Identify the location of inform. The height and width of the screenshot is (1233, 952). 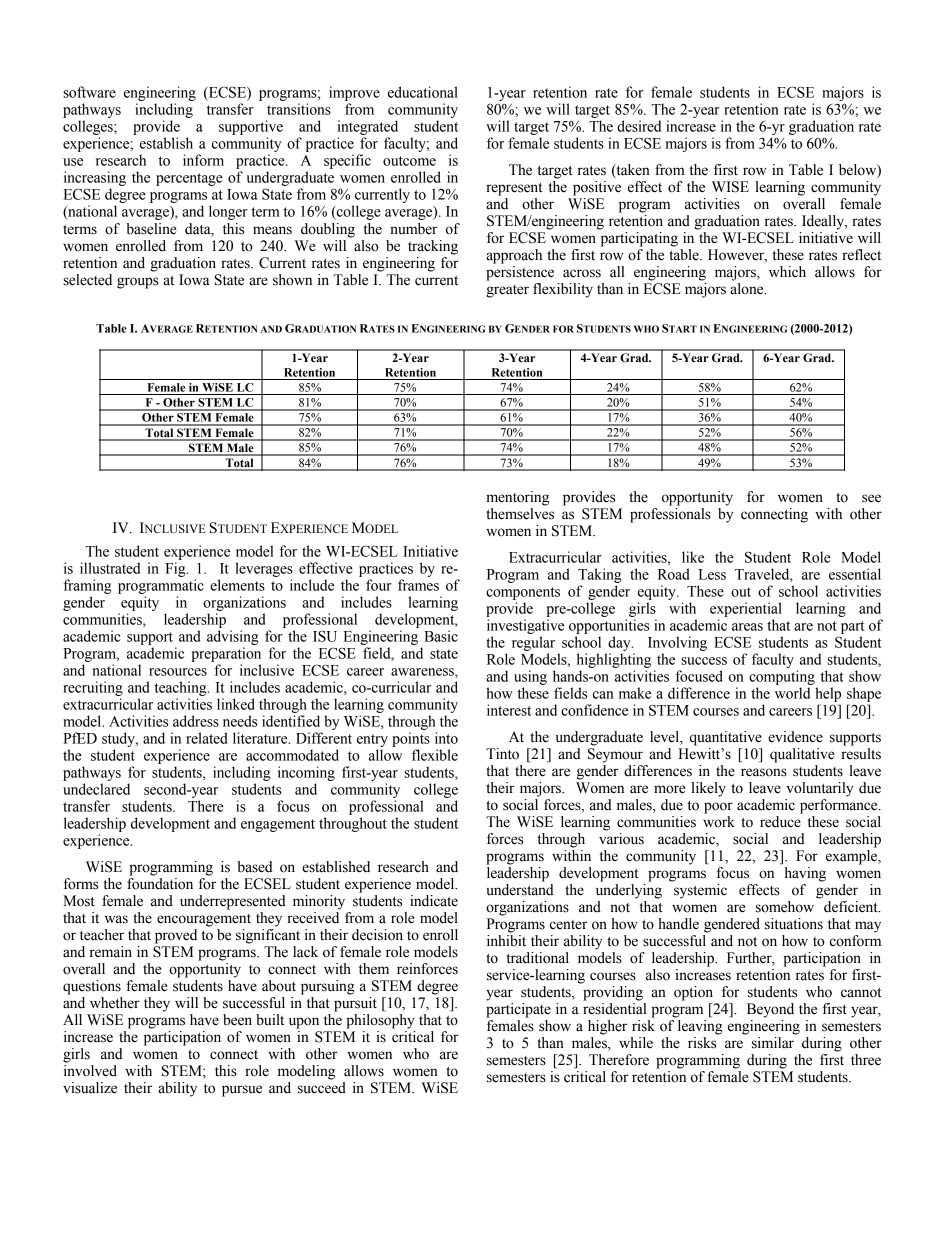
(203, 160).
